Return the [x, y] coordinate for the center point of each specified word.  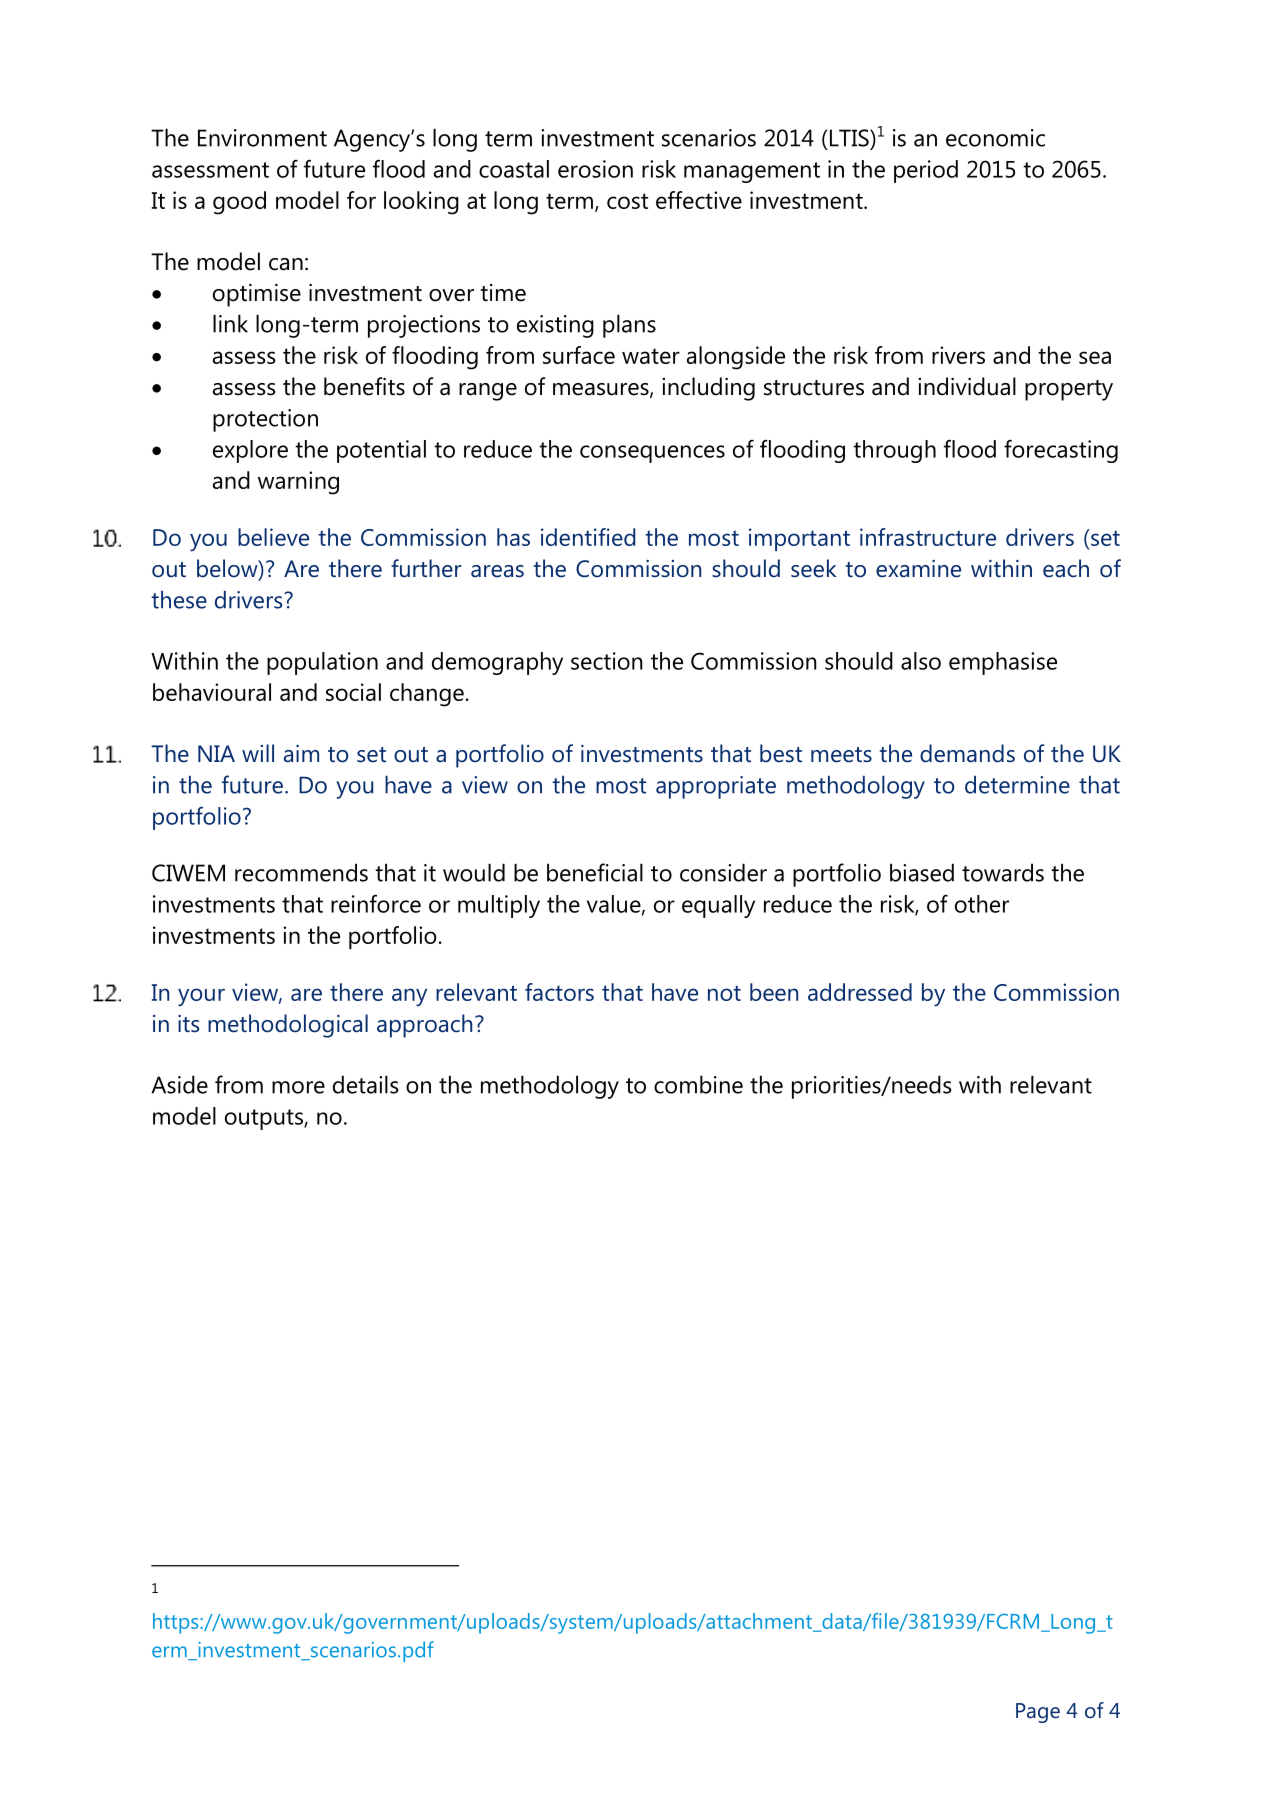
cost [627, 201]
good [239, 203]
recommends [301, 872]
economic [995, 138]
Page [1038, 1713]
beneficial [595, 872]
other [982, 904]
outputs [265, 1119]
